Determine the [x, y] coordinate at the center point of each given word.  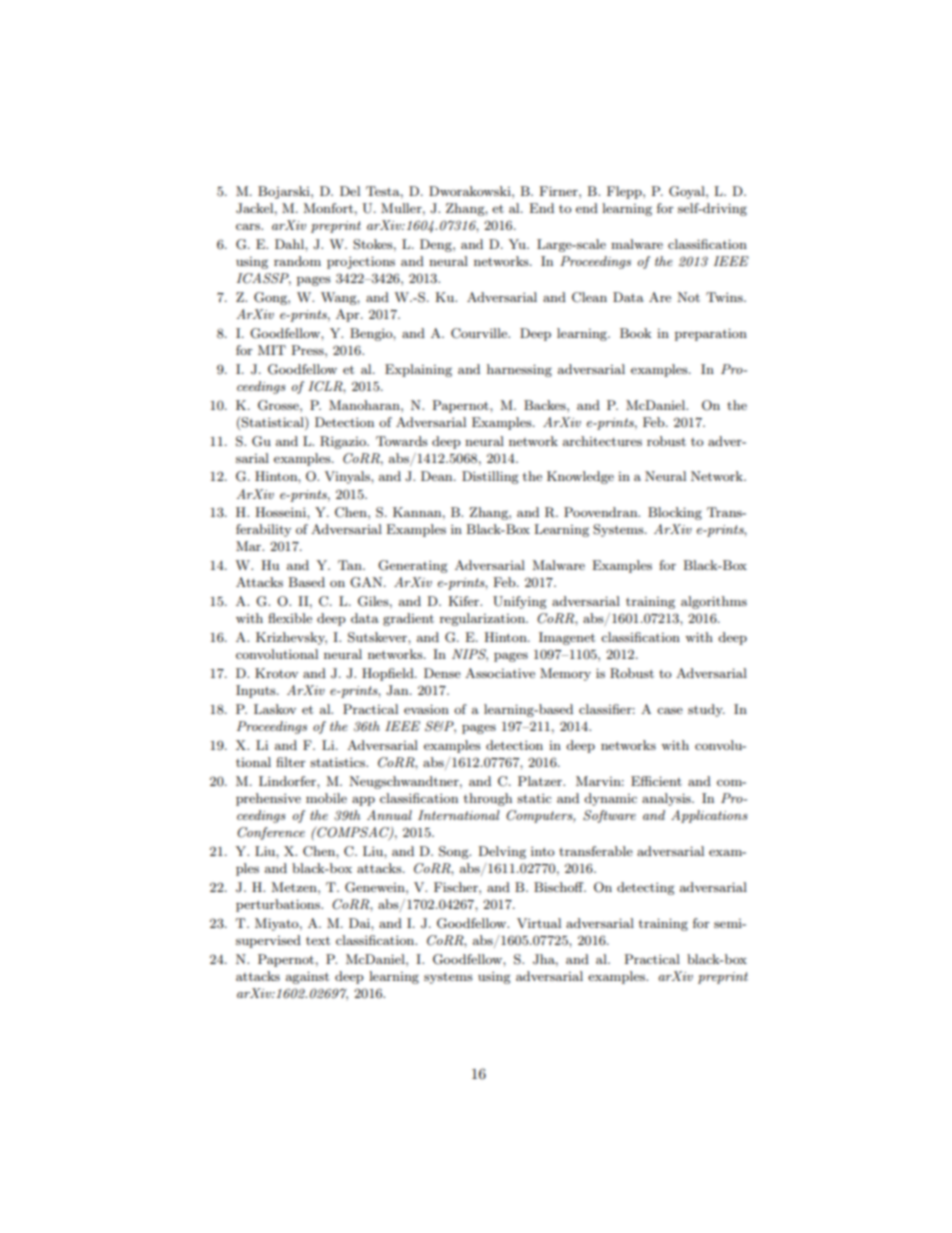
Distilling [490, 477]
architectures [602, 441]
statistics [339, 762]
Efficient [656, 781]
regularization [483, 619]
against [307, 977]
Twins [725, 297]
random [297, 261]
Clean [589, 297]
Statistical [273, 422]
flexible [290, 618]
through [488, 799]
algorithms [714, 602]
